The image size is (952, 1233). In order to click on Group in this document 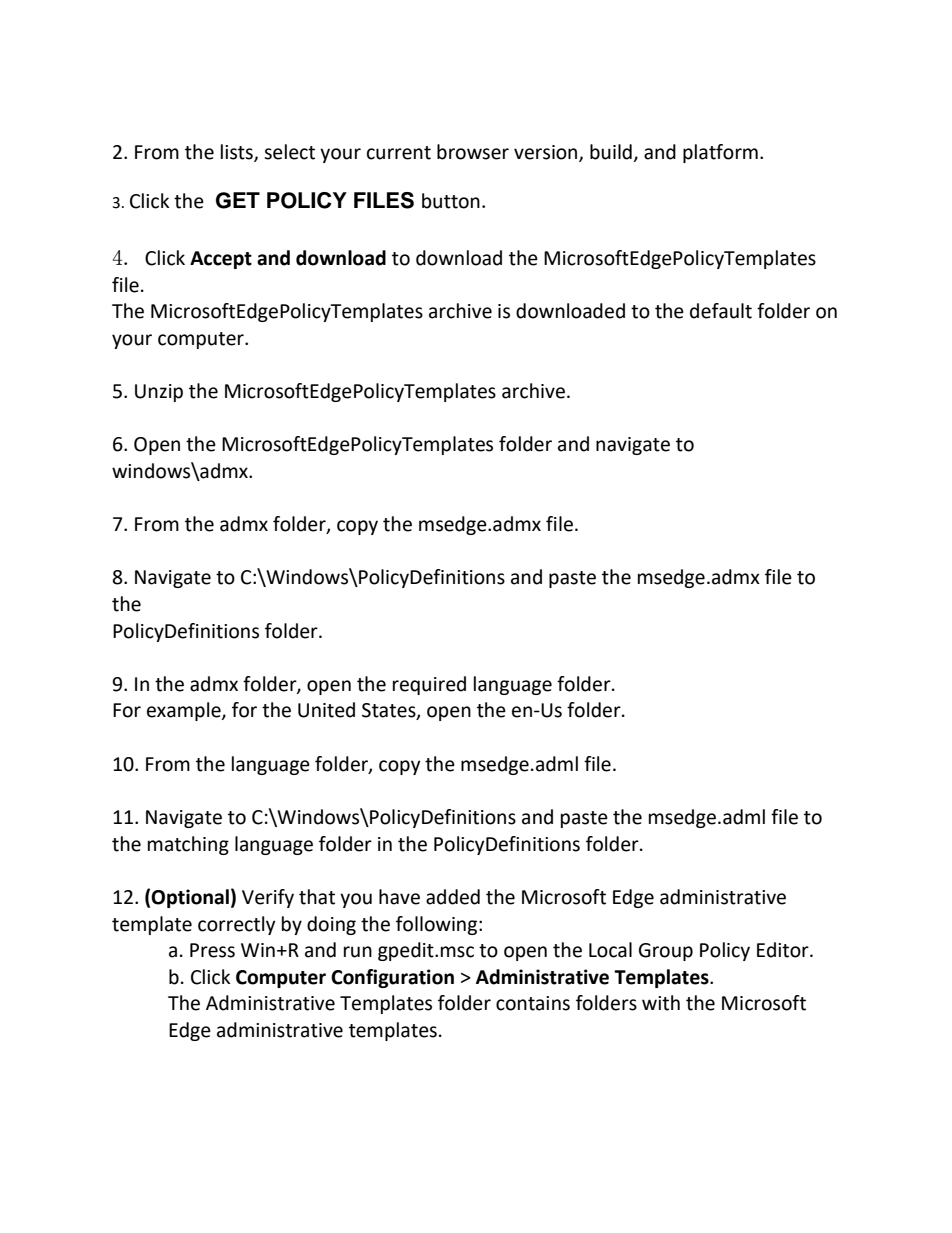, I will do `click(666, 952)`.
